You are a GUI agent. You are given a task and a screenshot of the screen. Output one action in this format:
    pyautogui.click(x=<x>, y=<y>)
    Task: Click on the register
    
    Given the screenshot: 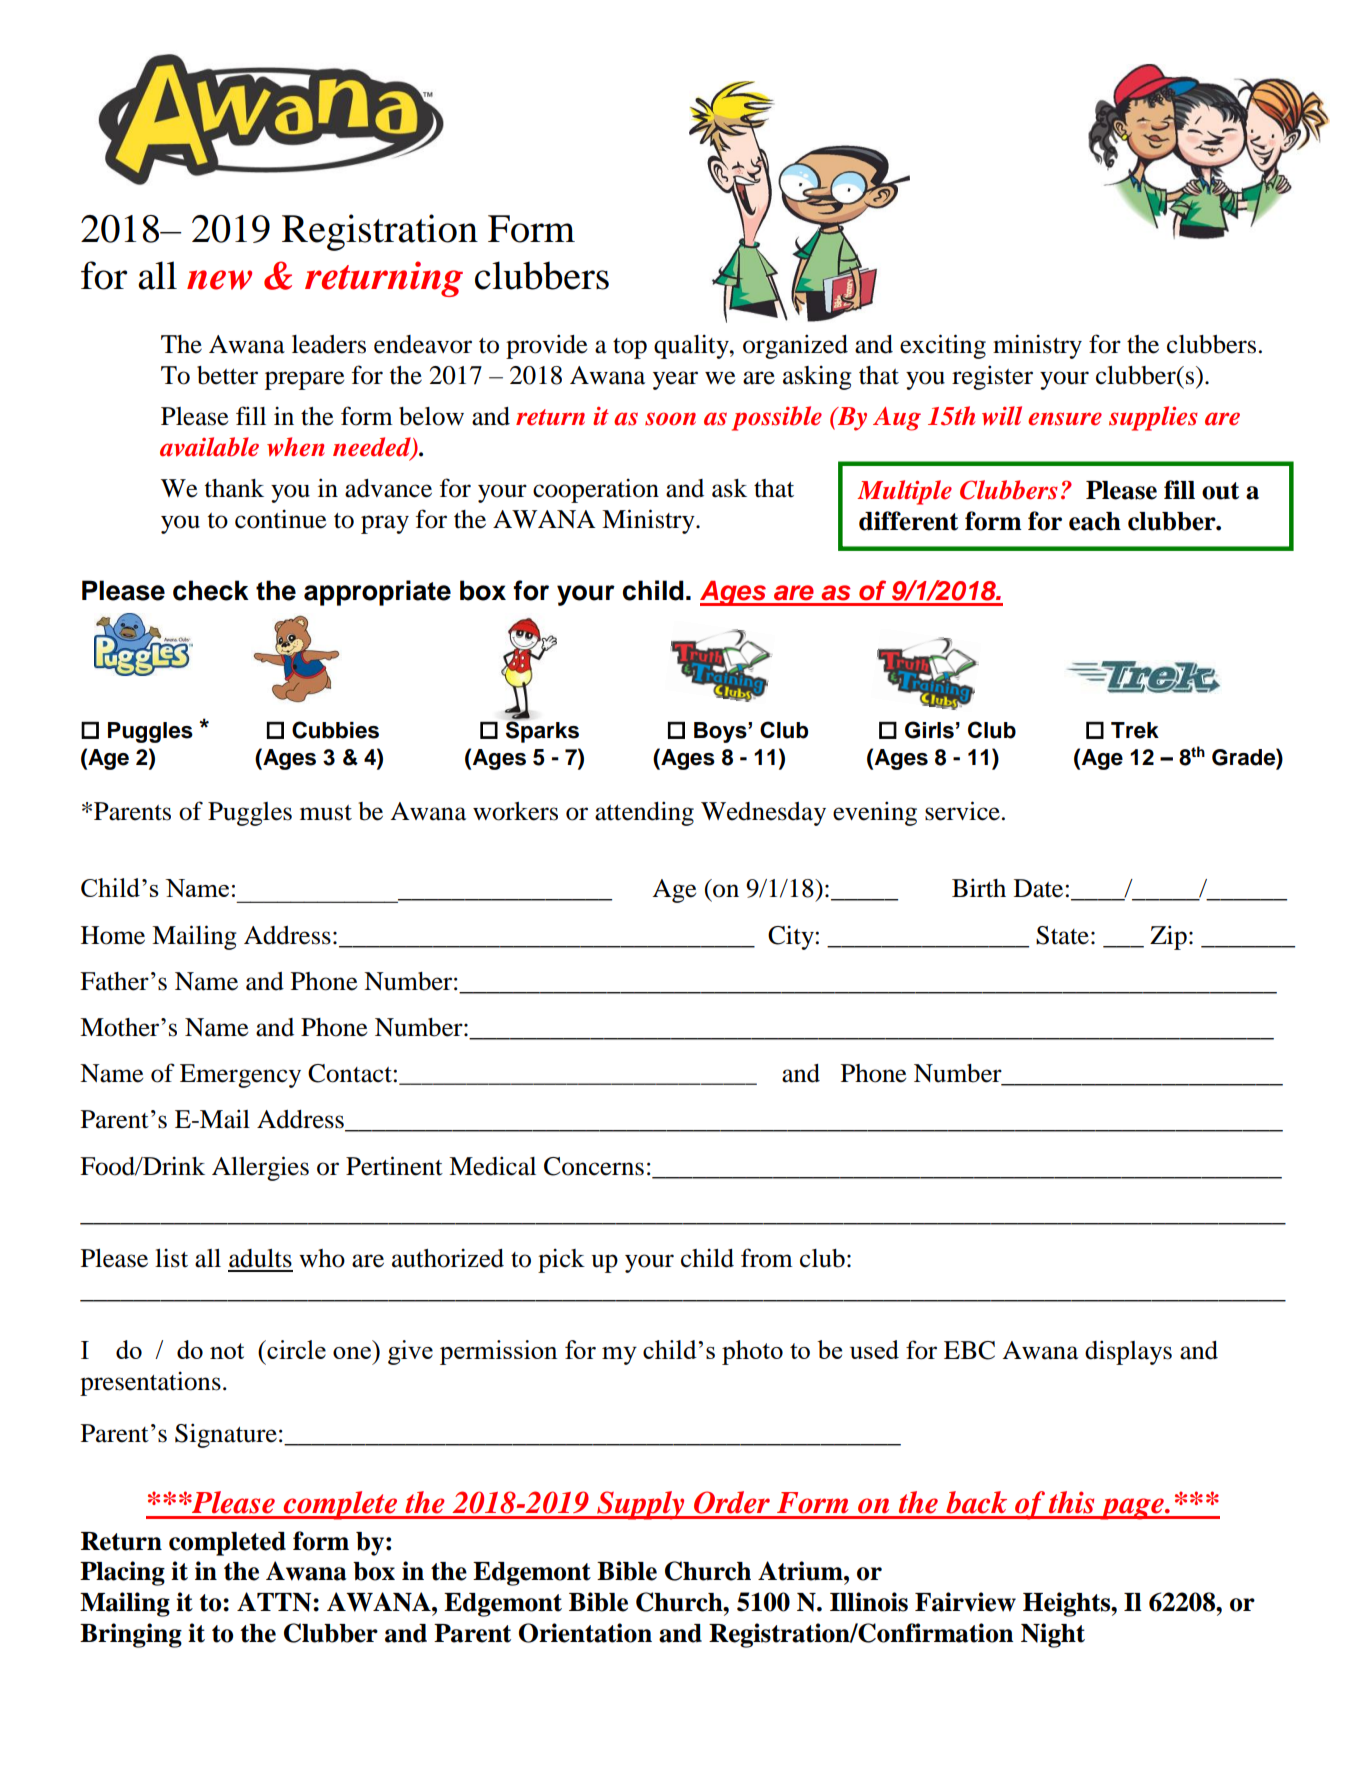 What is the action you would take?
    pyautogui.click(x=992, y=377)
